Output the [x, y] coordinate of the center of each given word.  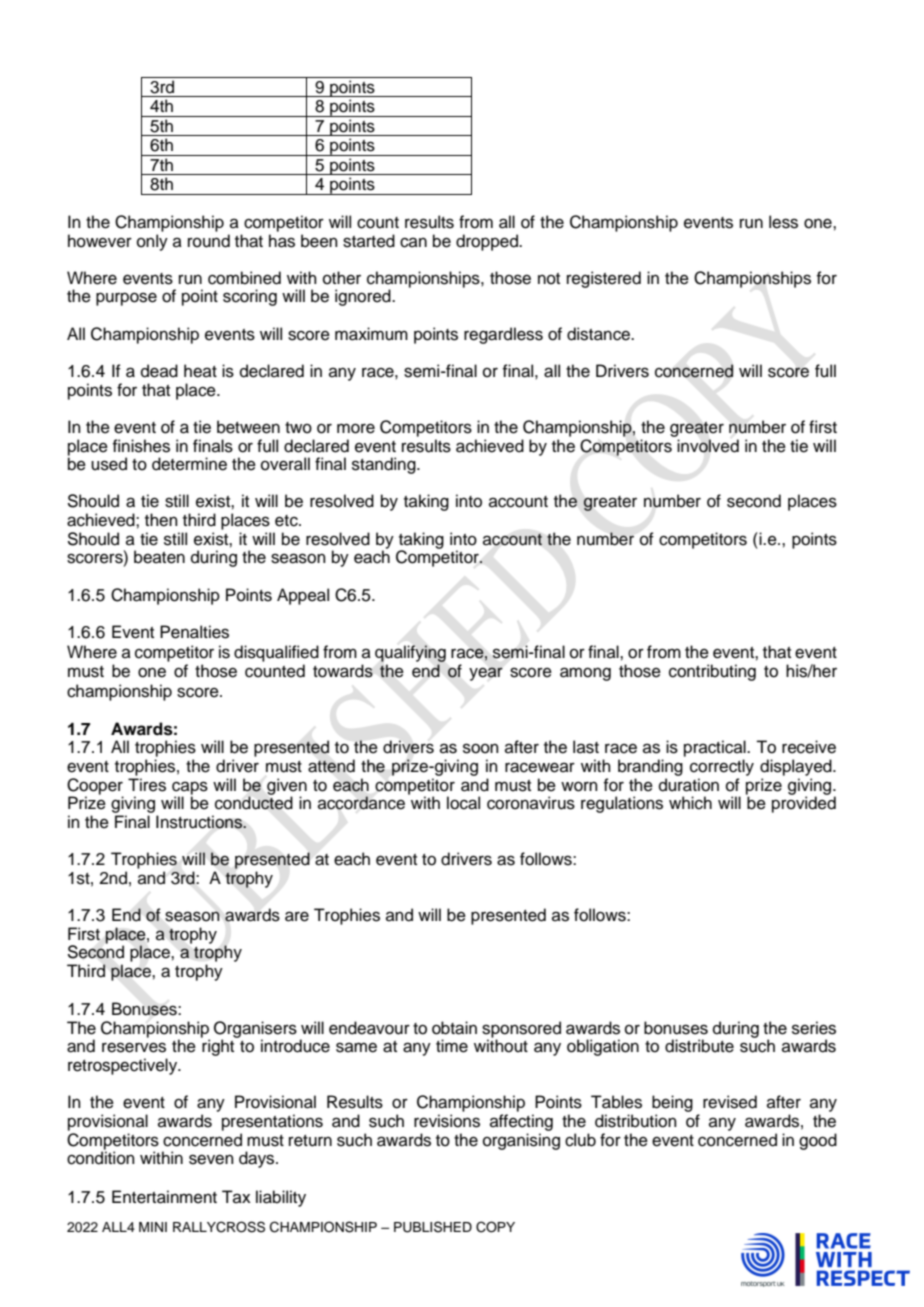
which [690, 803]
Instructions [200, 822]
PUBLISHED [433, 1227]
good [818, 1141]
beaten [159, 557]
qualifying [410, 653]
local [463, 803]
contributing [712, 672]
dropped [488, 242]
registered [604, 279]
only [152, 242]
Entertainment [164, 1197]
